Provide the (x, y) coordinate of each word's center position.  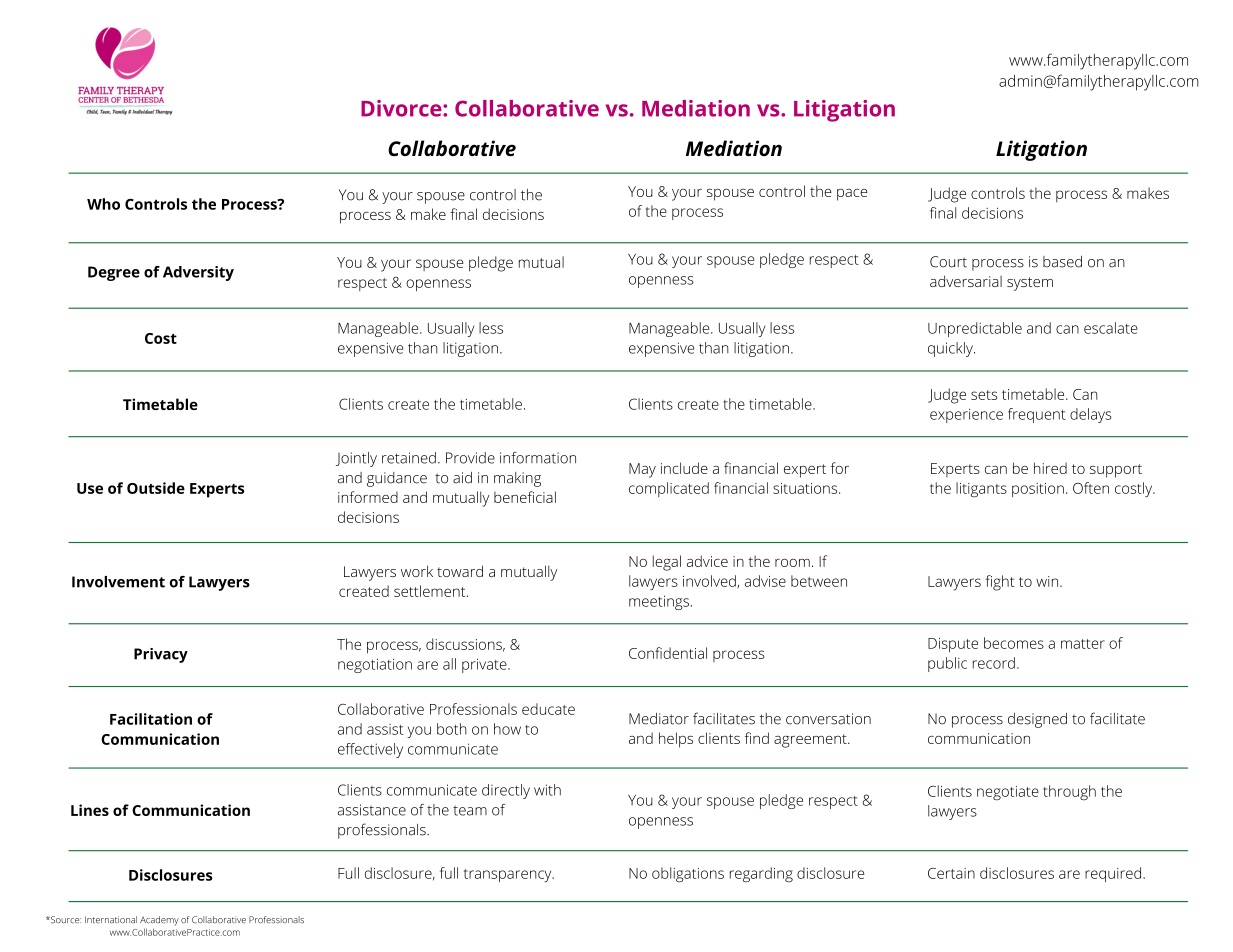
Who (103, 204)
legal (667, 563)
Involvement (118, 582)
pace (852, 195)
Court (948, 262)
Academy (159, 921)
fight (1000, 583)
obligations (688, 875)
